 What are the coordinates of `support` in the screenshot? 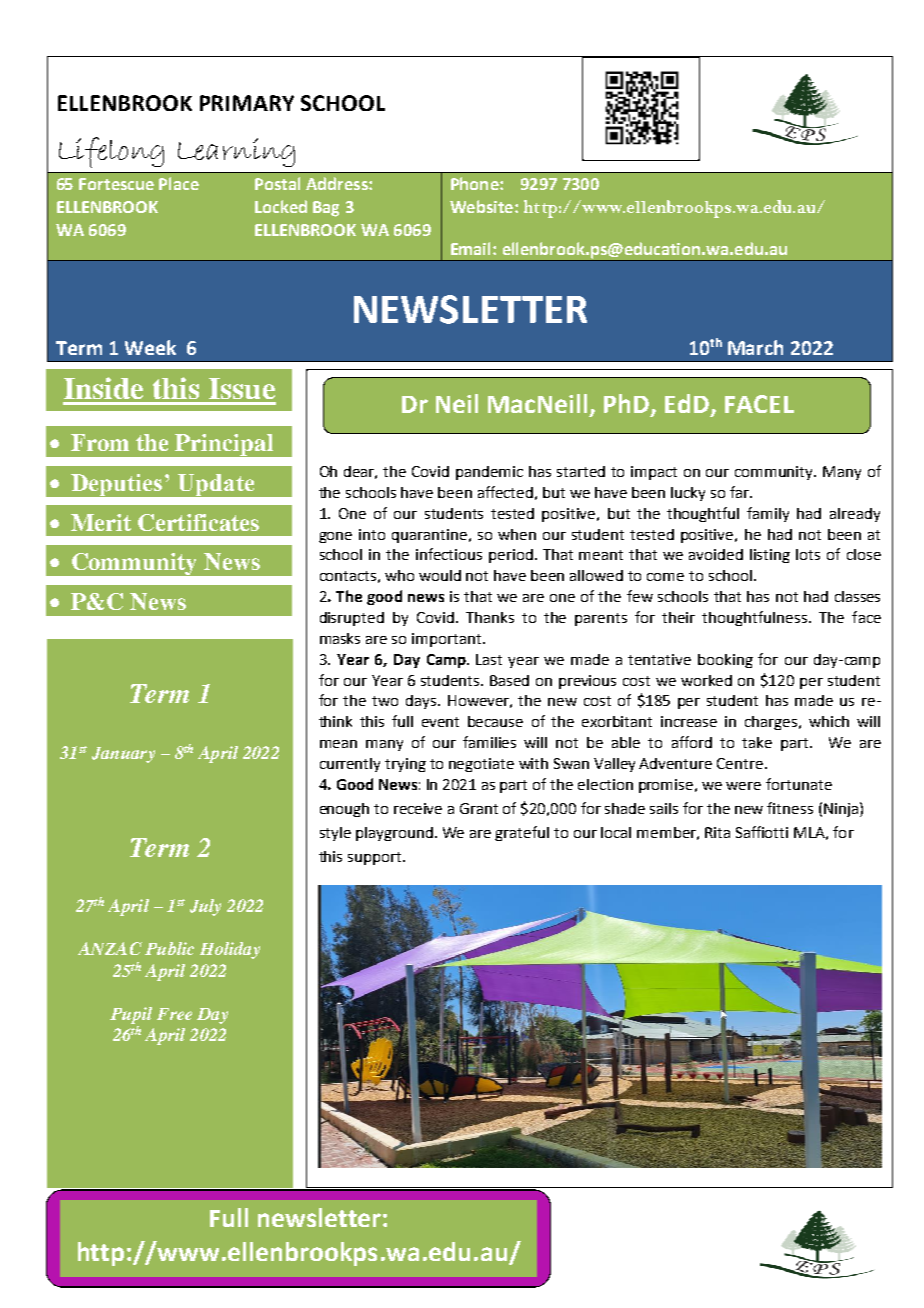 It's located at (376, 858).
